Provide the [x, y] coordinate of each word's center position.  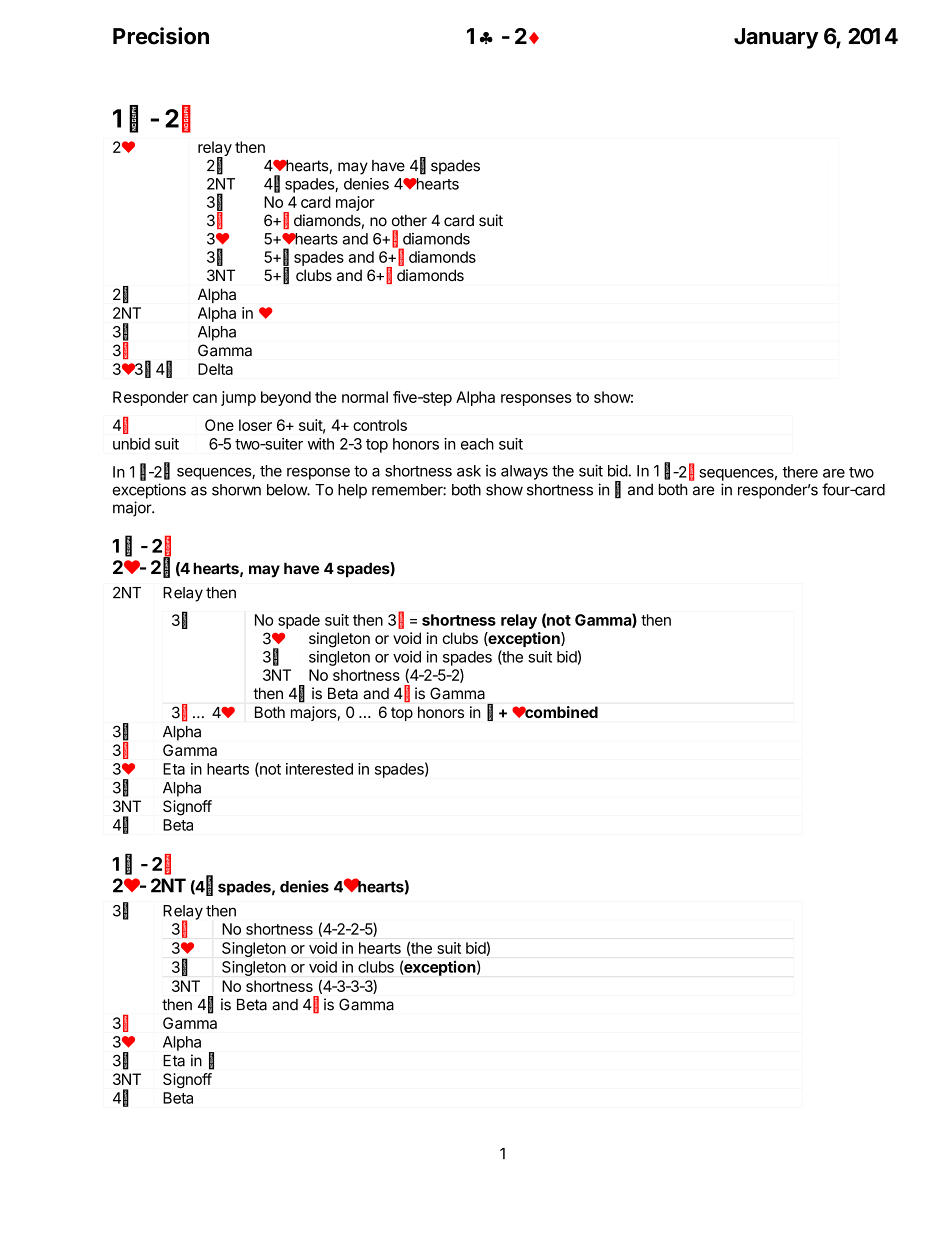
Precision [161, 36]
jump [238, 398]
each [477, 444]
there [800, 472]
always [524, 472]
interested [319, 769]
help [352, 491]
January [776, 38]
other [409, 221]
